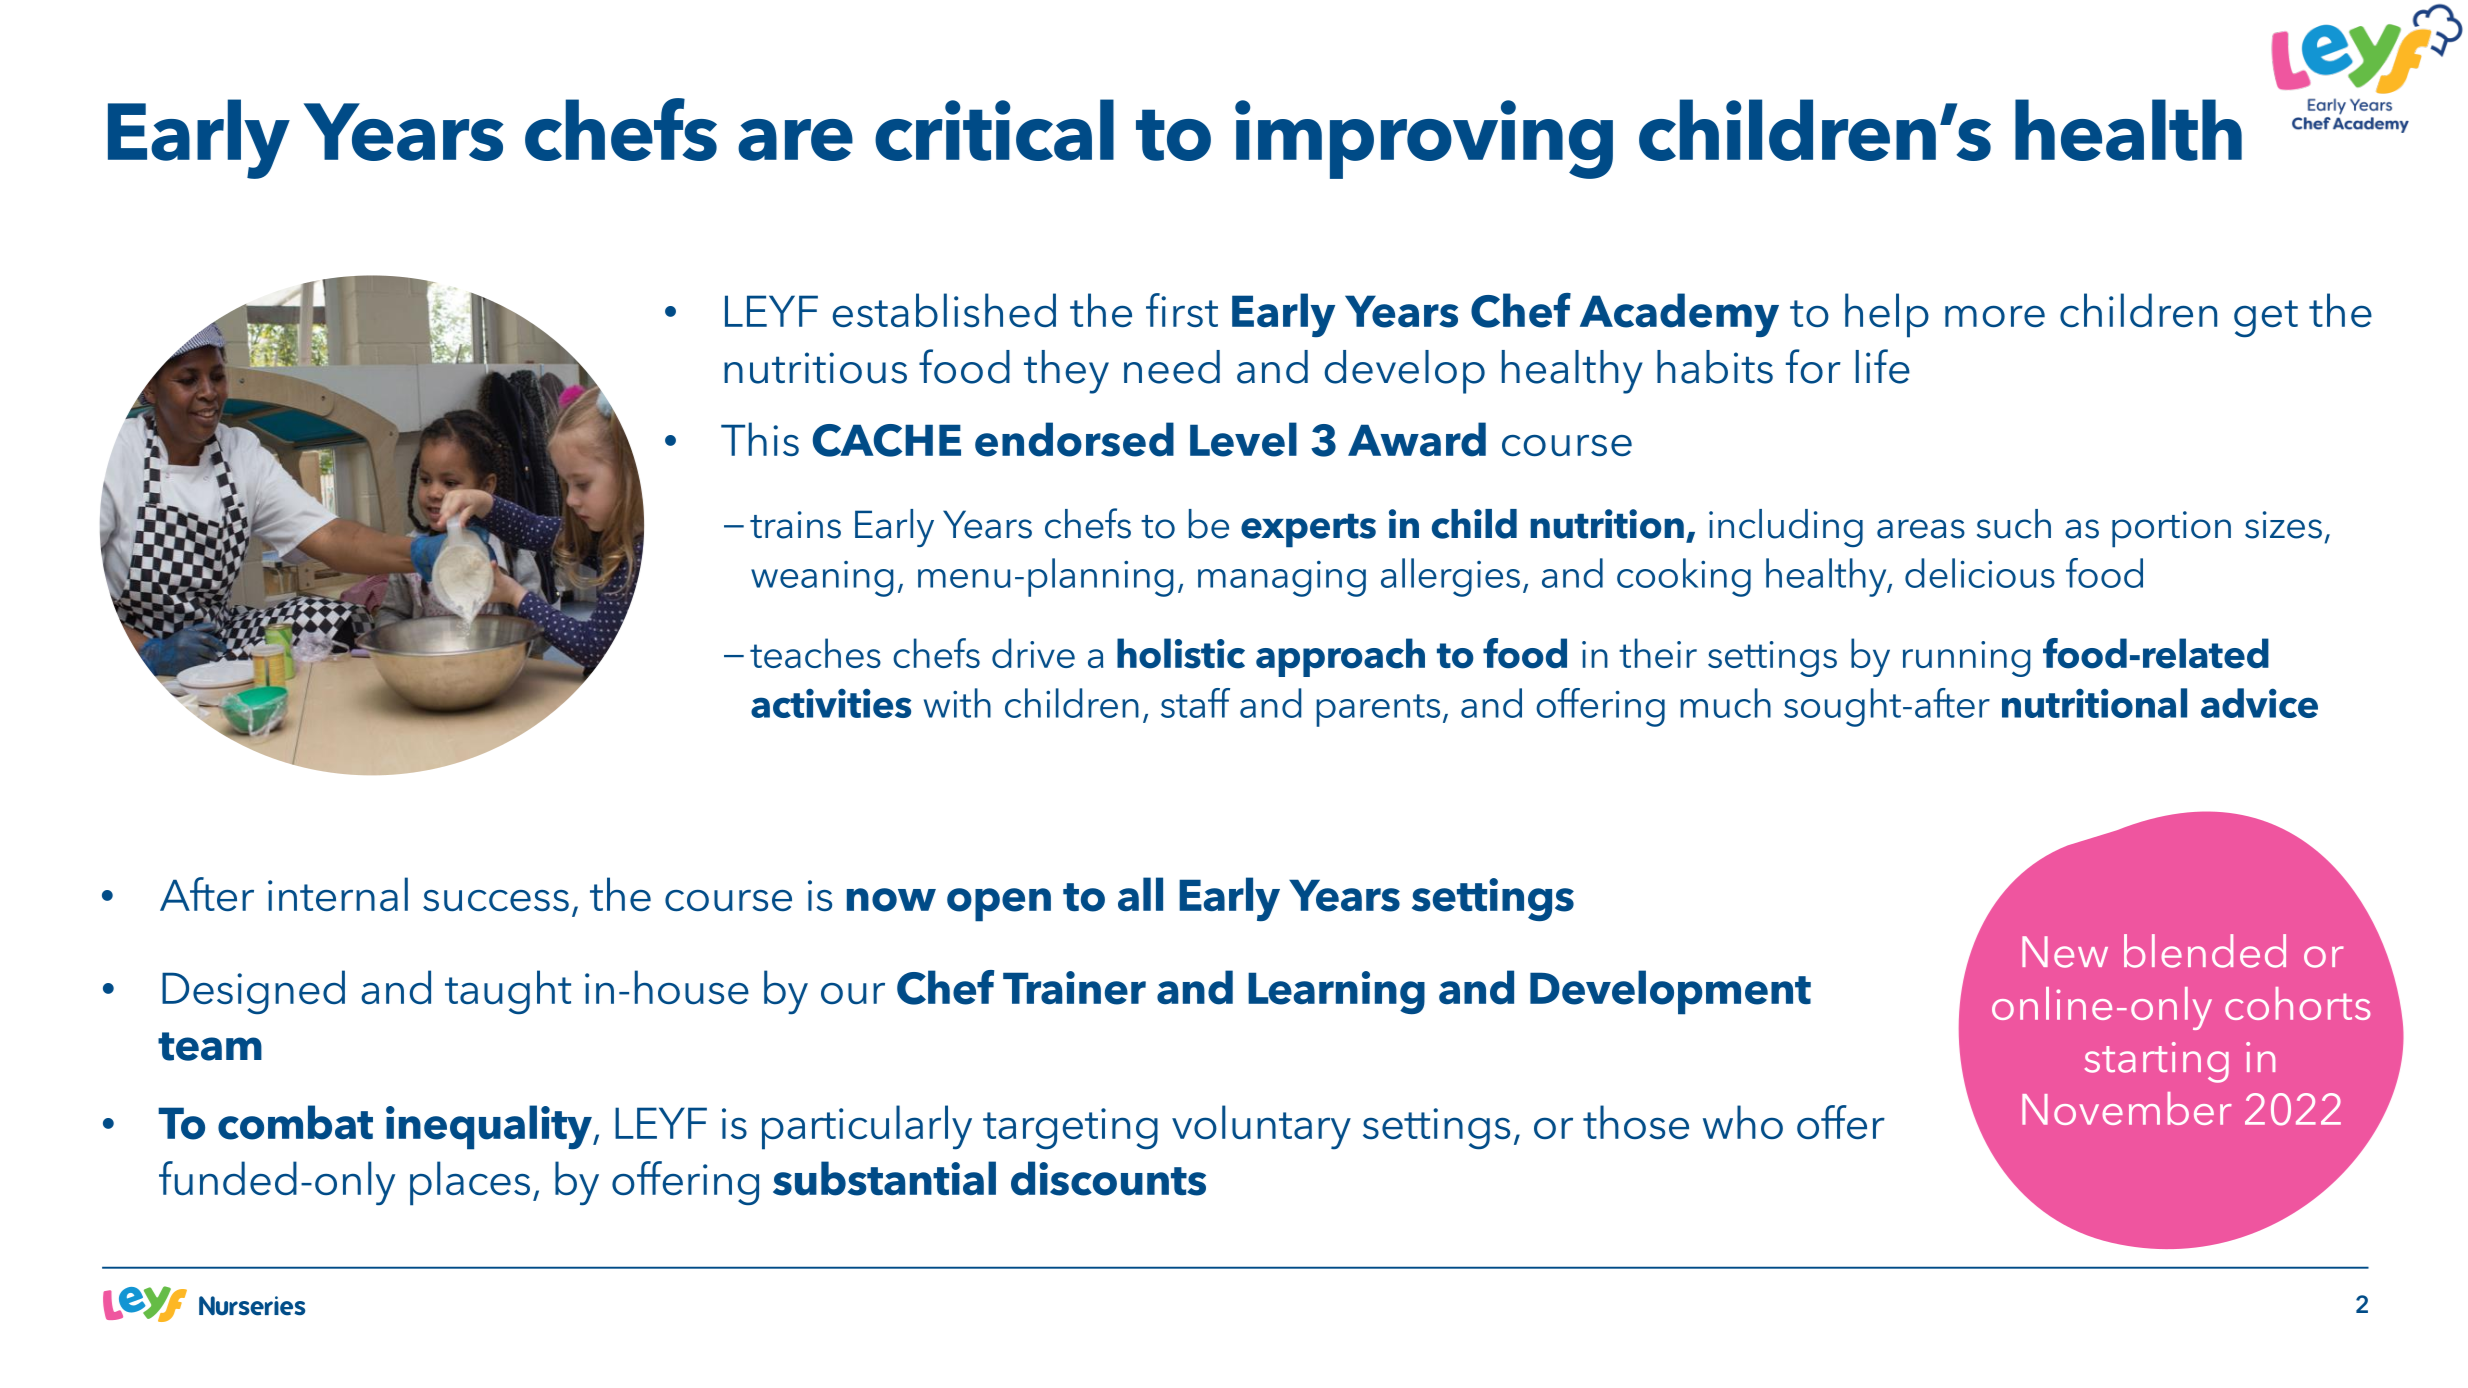  Describe the element at coordinates (490, 1127) in the page. I see `inequality` at that location.
